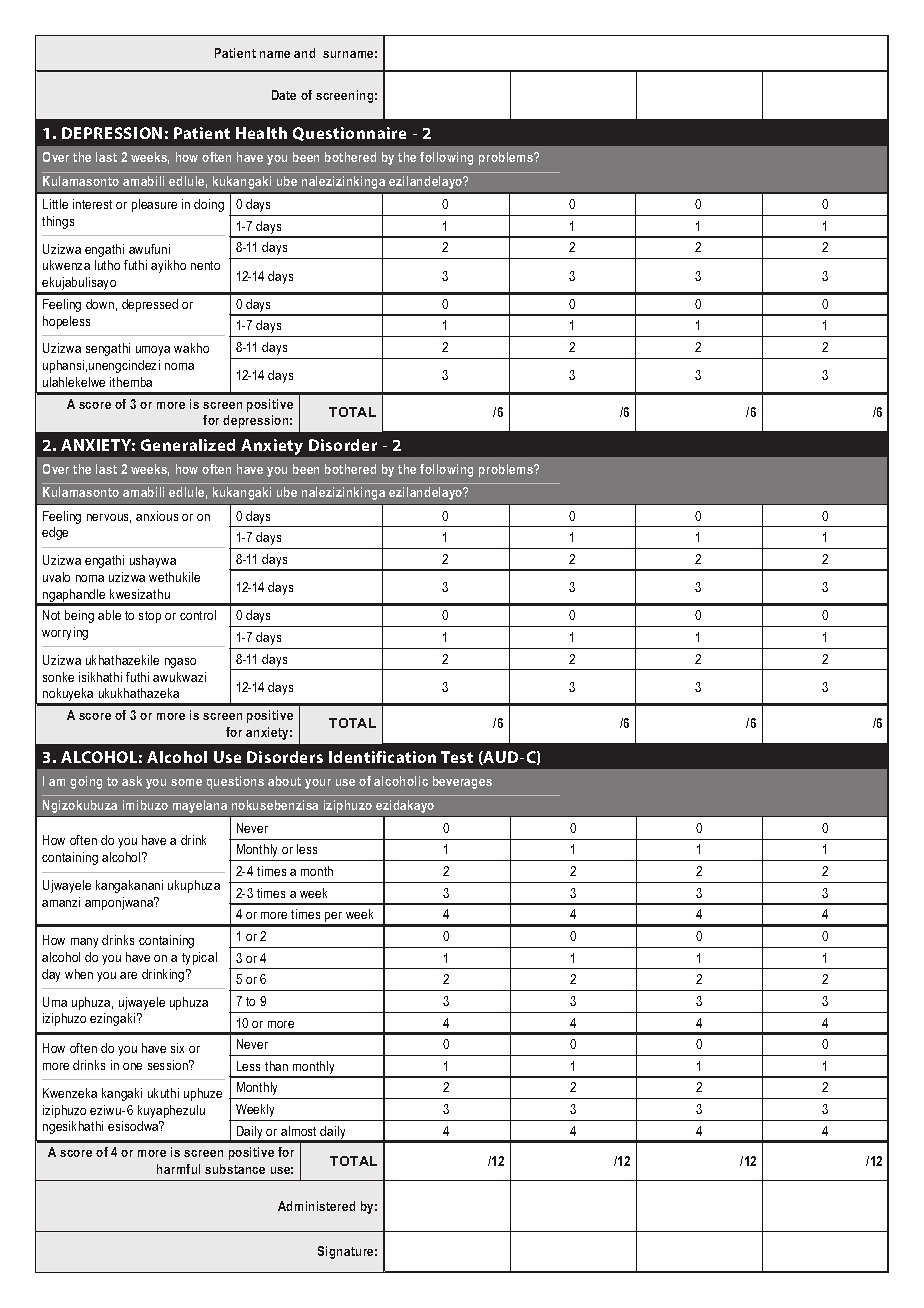 The height and width of the screenshot is (1308, 924). What do you see at coordinates (178, 1169) in the screenshot?
I see `harmful` at bounding box center [178, 1169].
